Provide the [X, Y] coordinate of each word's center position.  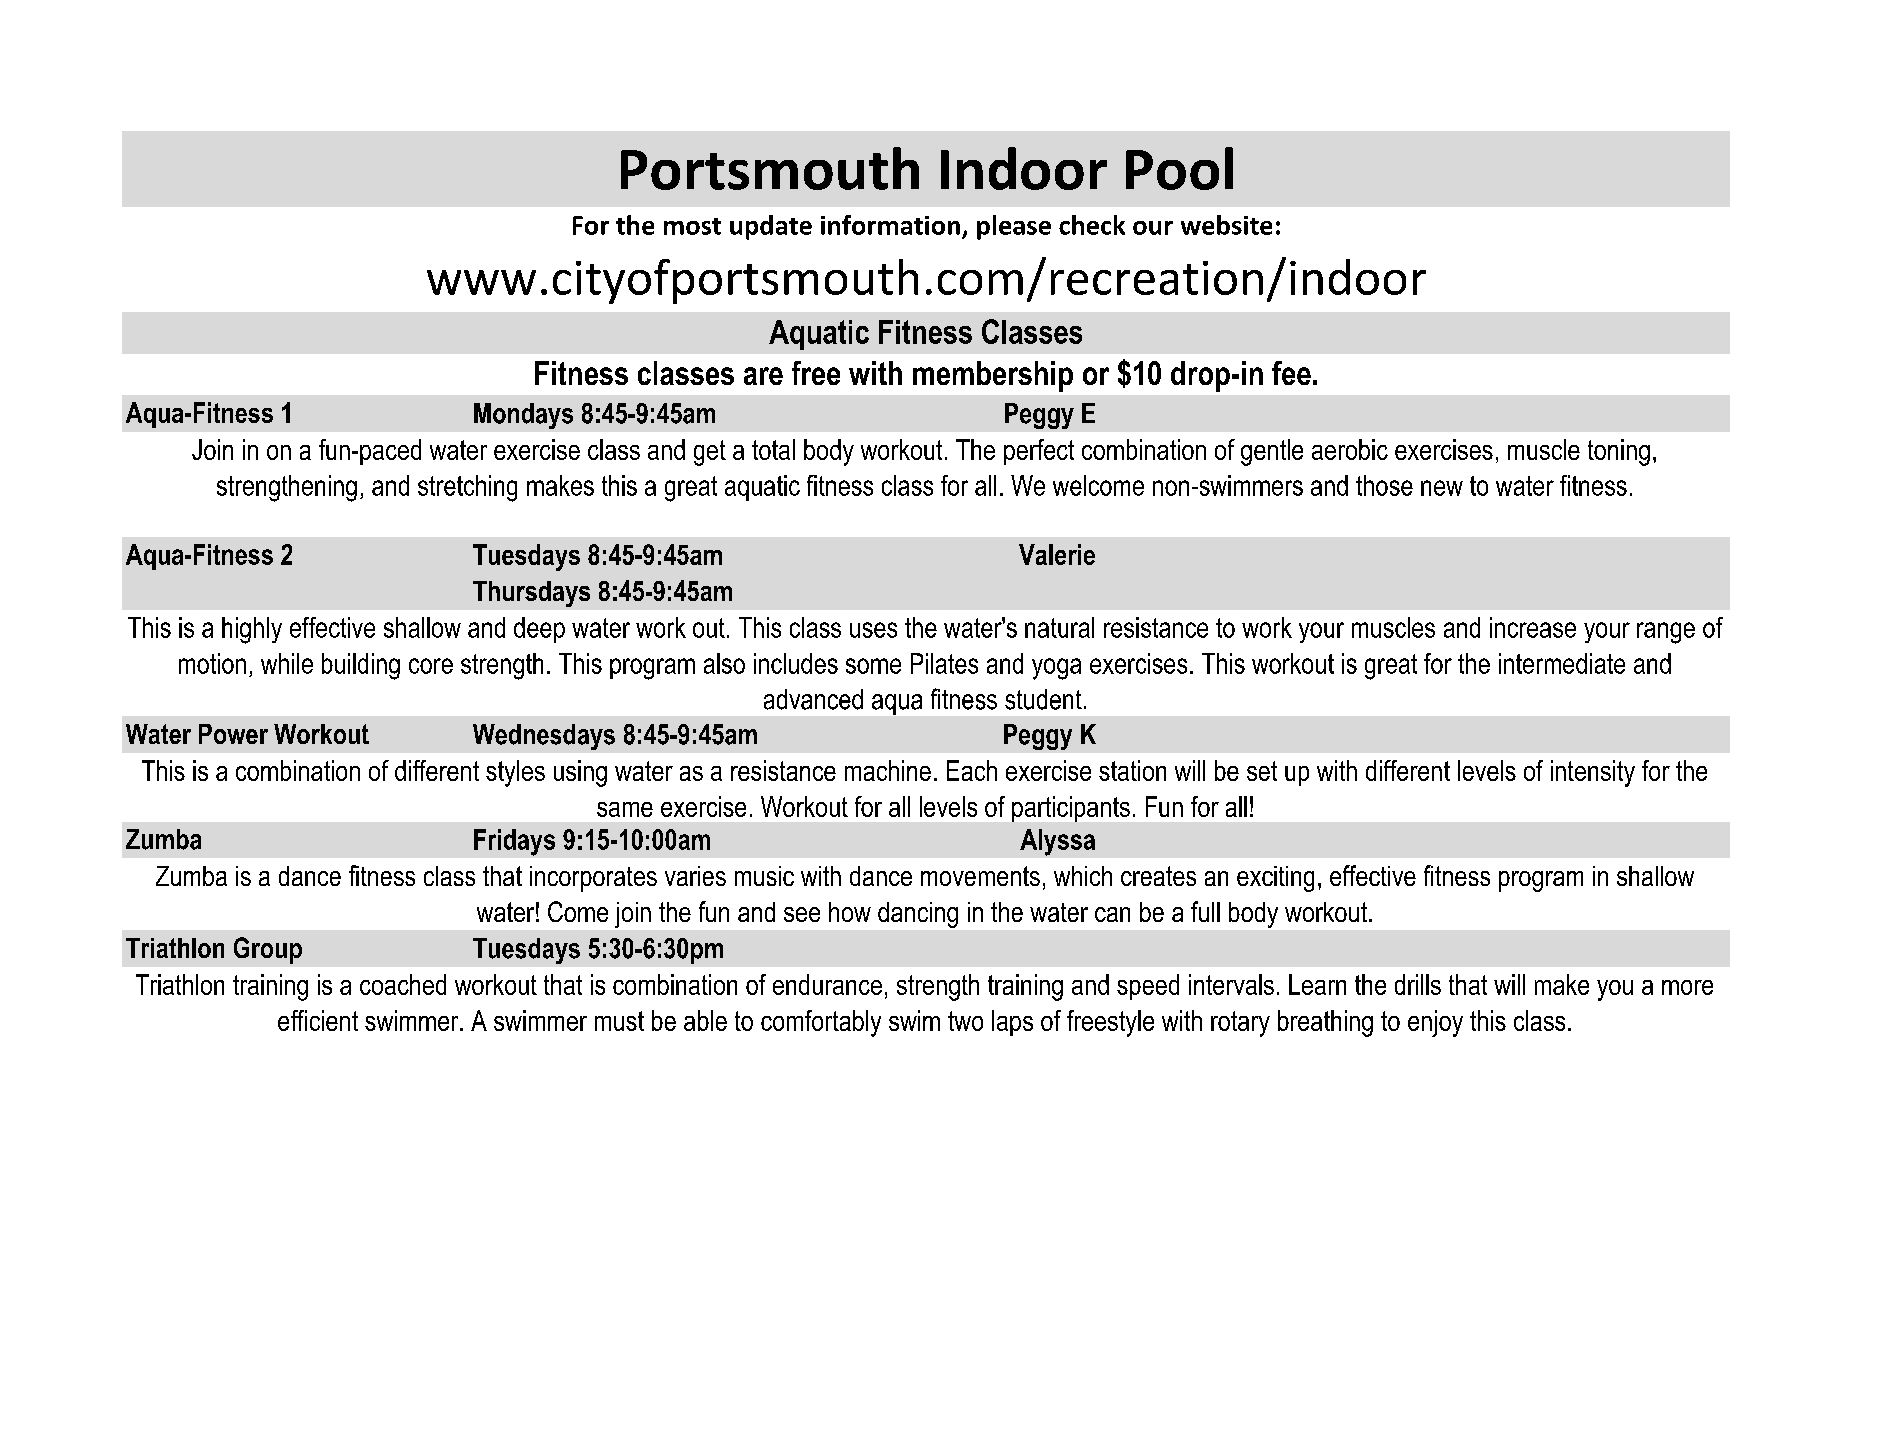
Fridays [514, 842]
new [1442, 488]
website [1226, 225]
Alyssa [1057, 842]
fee [1291, 373]
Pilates [944, 663]
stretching [467, 488]
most [692, 226]
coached [403, 984]
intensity [1593, 773]
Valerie [1057, 554]
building [361, 666]
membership [993, 376]
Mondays [523, 416]
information [890, 225]
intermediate [1562, 663]
